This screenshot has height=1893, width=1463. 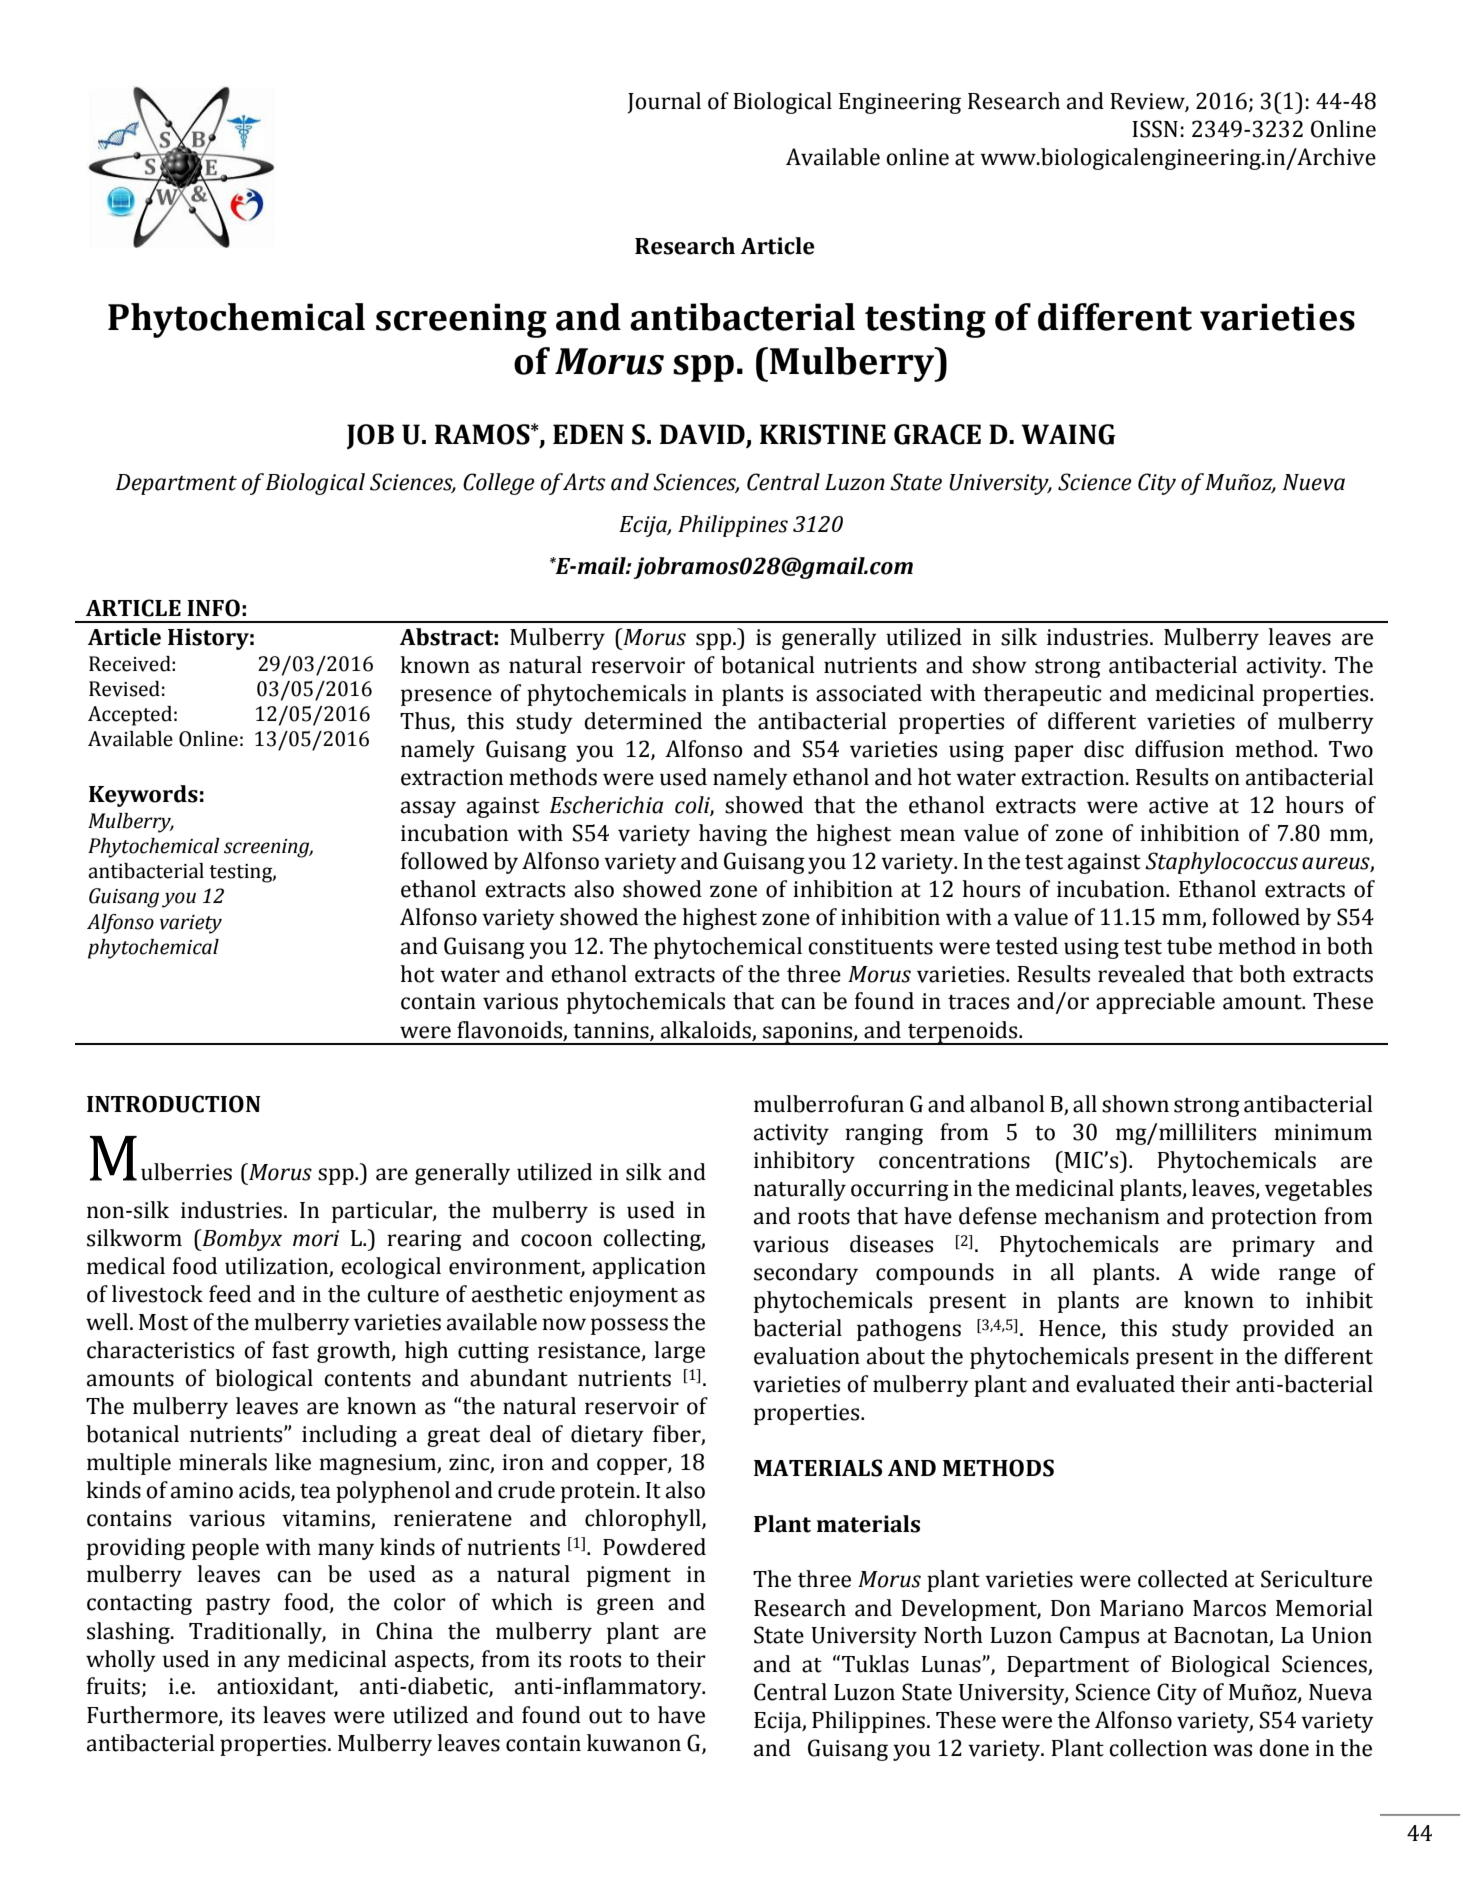 What do you see at coordinates (702, 434) in the screenshot?
I see `DAVID` at bounding box center [702, 434].
